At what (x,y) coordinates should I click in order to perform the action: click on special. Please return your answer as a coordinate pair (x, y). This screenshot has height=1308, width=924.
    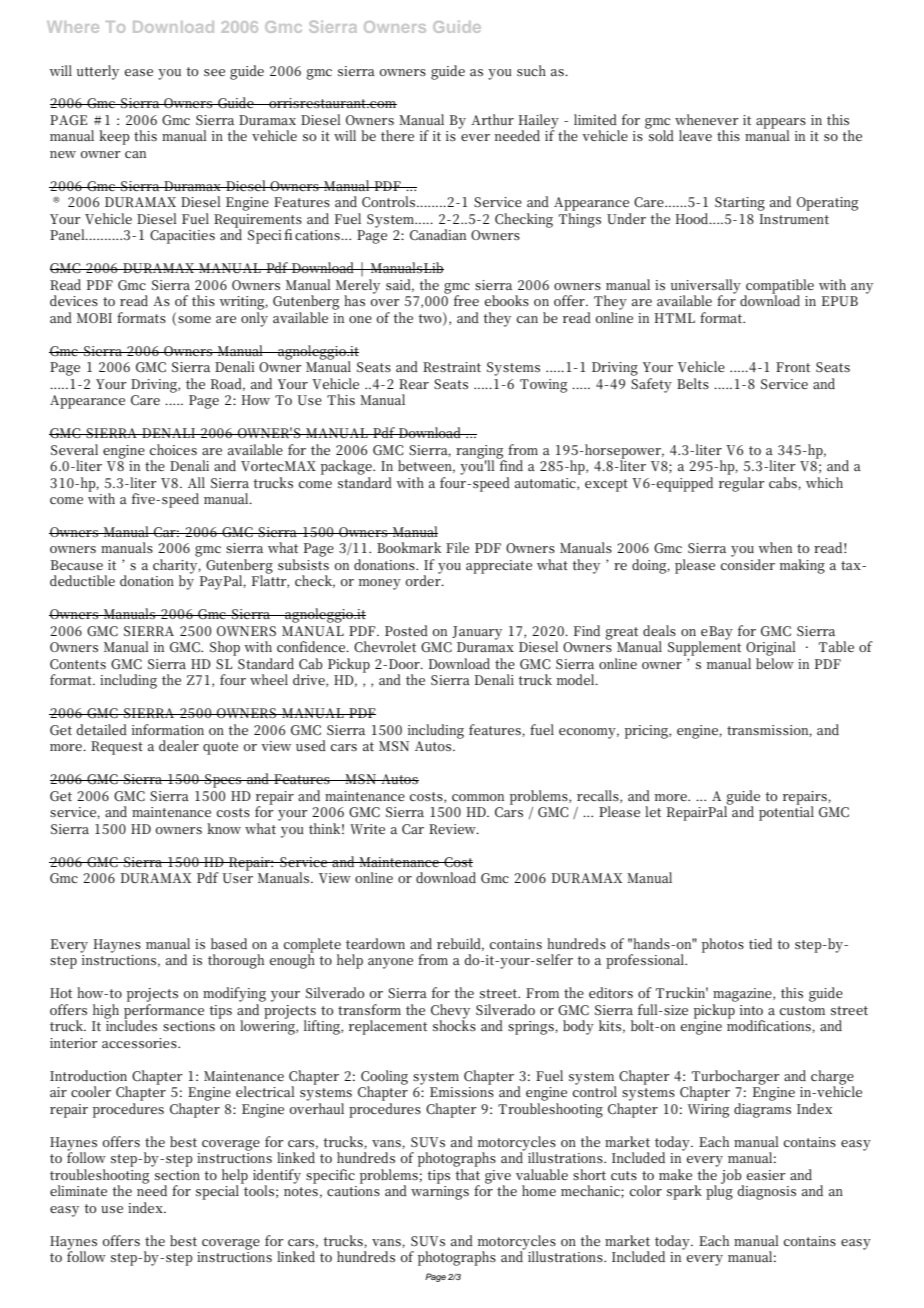
    Looking at the image, I should click on (219, 1191).
